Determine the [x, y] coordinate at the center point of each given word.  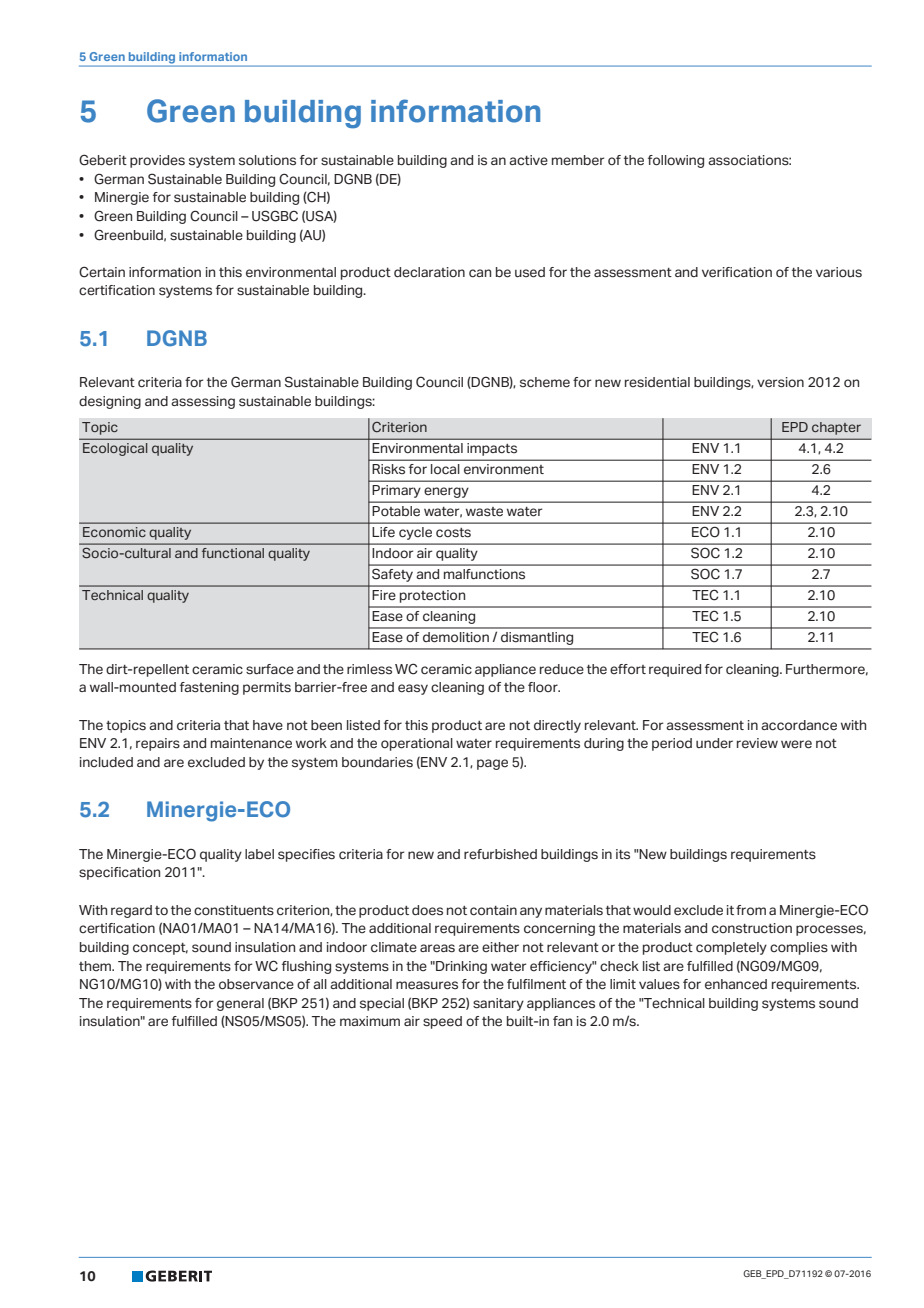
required [675, 670]
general [240, 1004]
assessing [203, 402]
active [528, 160]
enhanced [736, 984]
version [780, 382]
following [676, 161]
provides [157, 161]
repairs [158, 744]
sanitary [498, 1004]
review [757, 743]
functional [233, 553]
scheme [545, 382]
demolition [456, 637]
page [492, 764]
